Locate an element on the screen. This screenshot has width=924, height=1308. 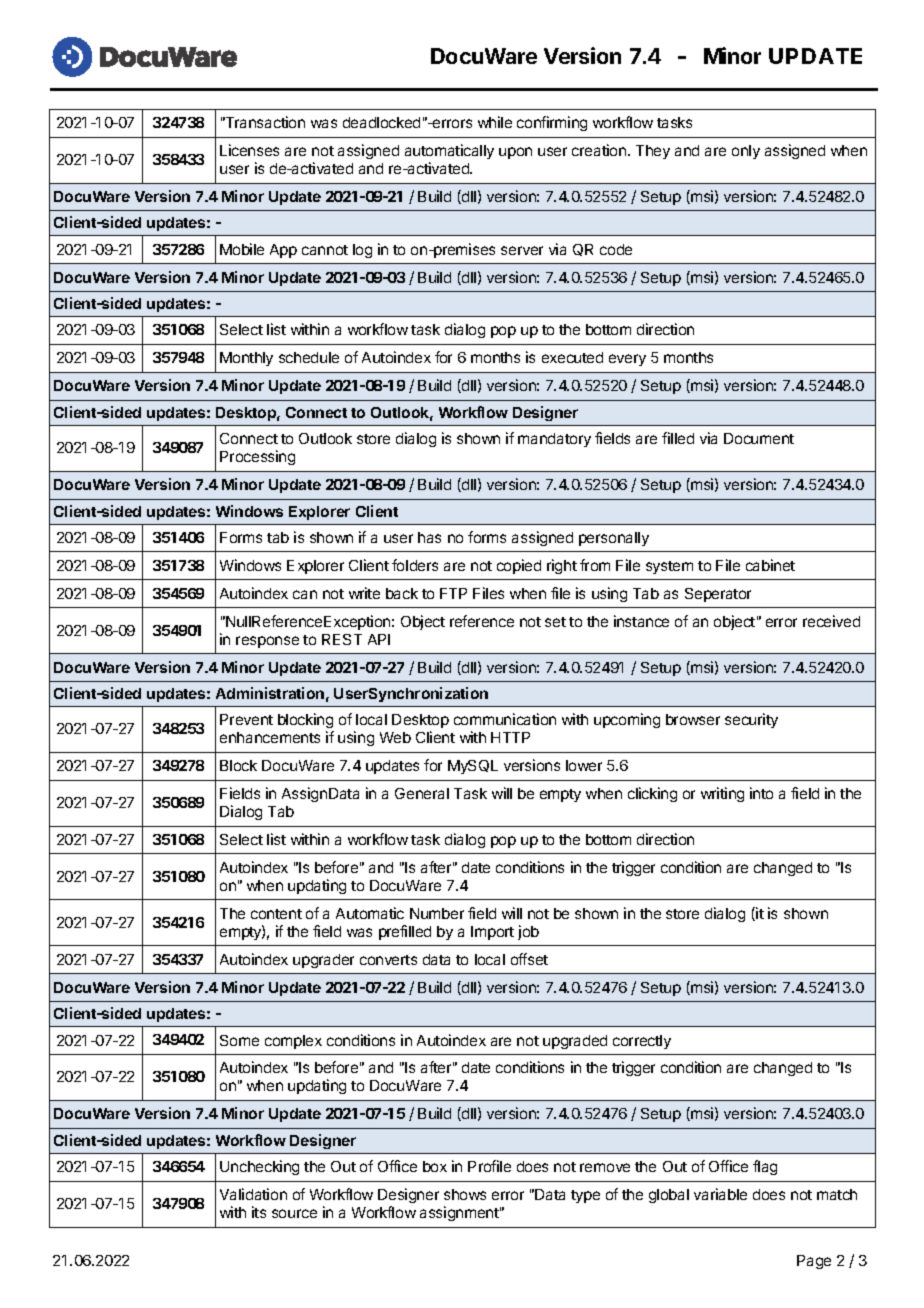
upgrader is located at coordinates (323, 961).
